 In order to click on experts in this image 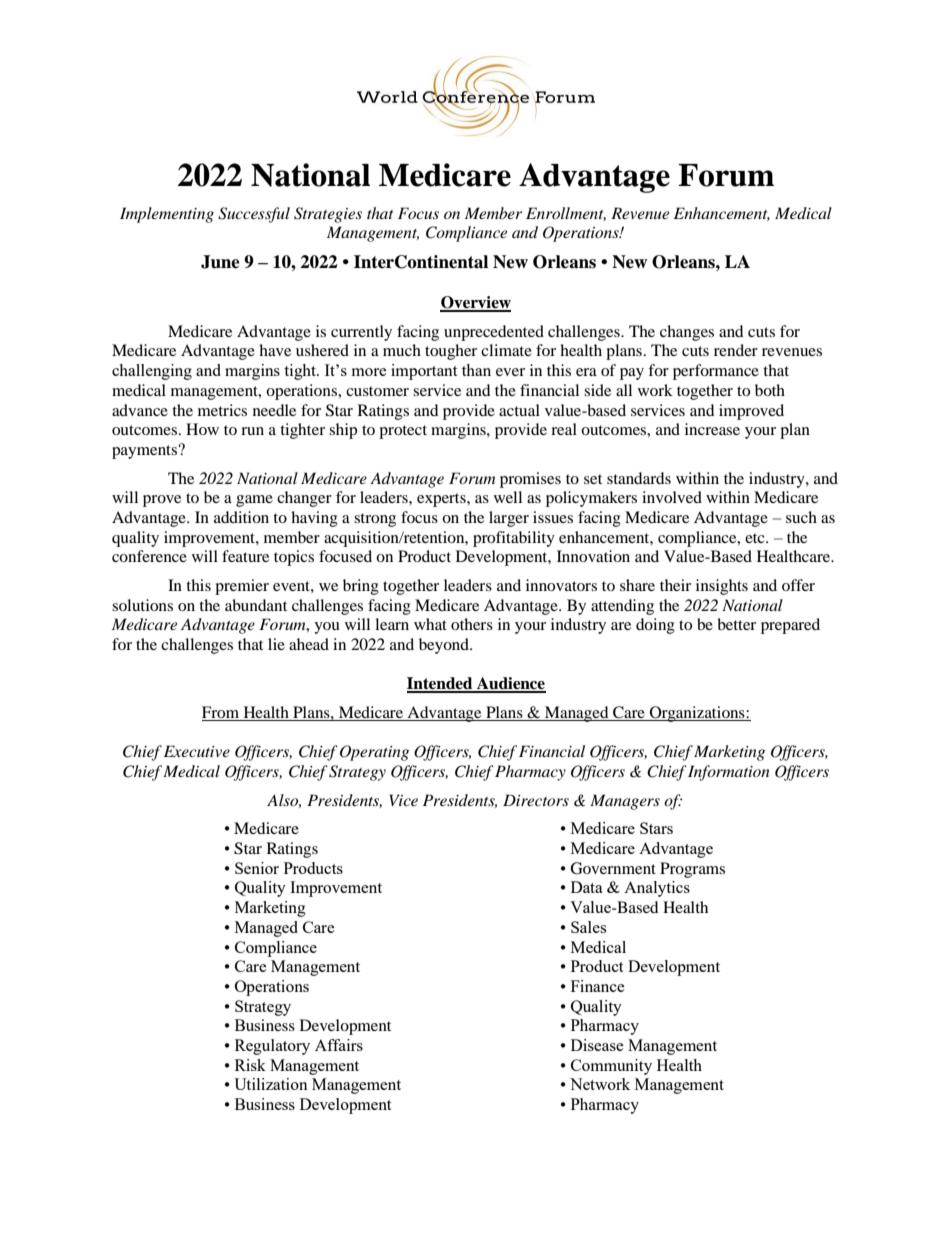, I will do `click(442, 500)`.
